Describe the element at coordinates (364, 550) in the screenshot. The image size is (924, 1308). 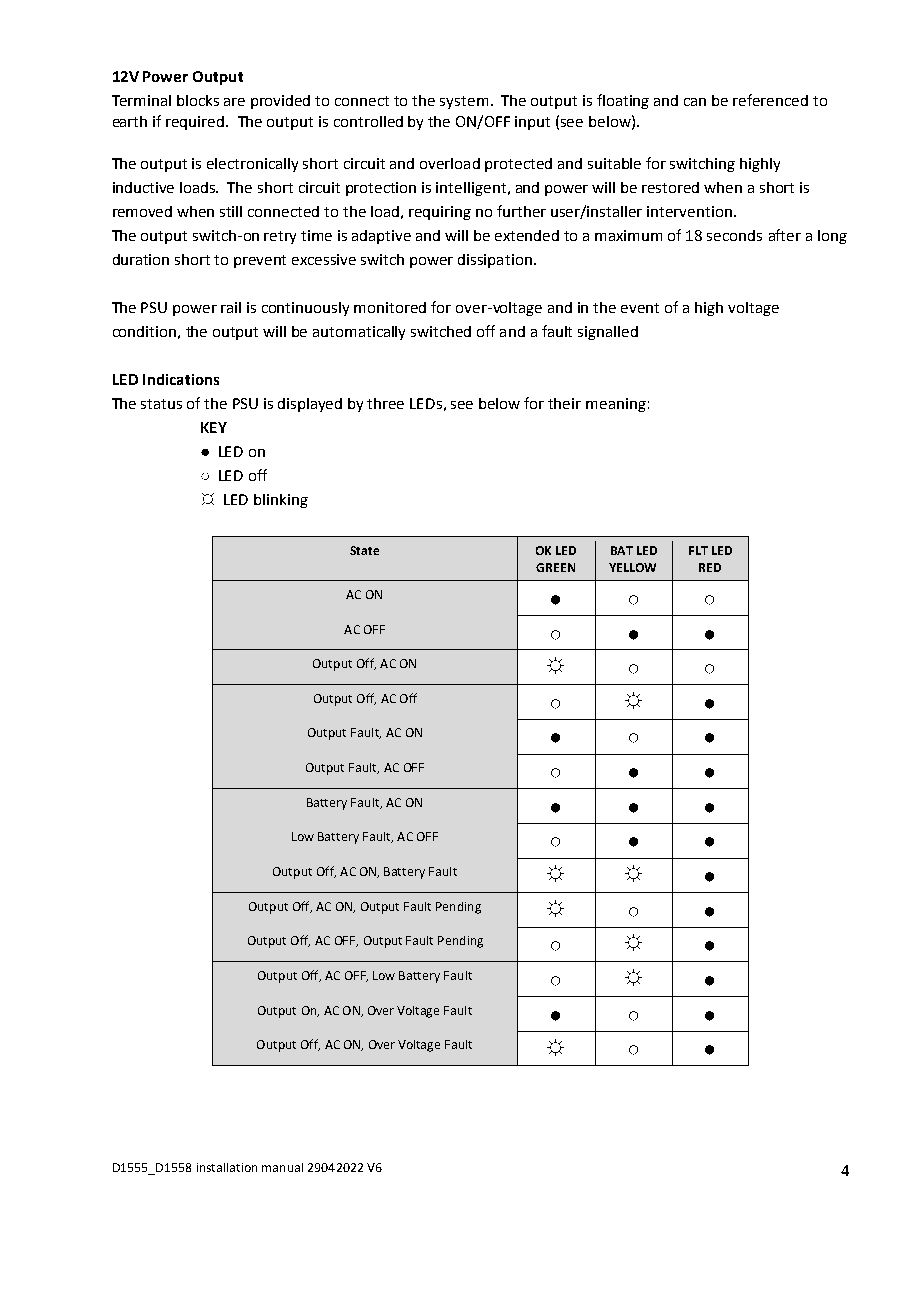
I see `State` at that location.
